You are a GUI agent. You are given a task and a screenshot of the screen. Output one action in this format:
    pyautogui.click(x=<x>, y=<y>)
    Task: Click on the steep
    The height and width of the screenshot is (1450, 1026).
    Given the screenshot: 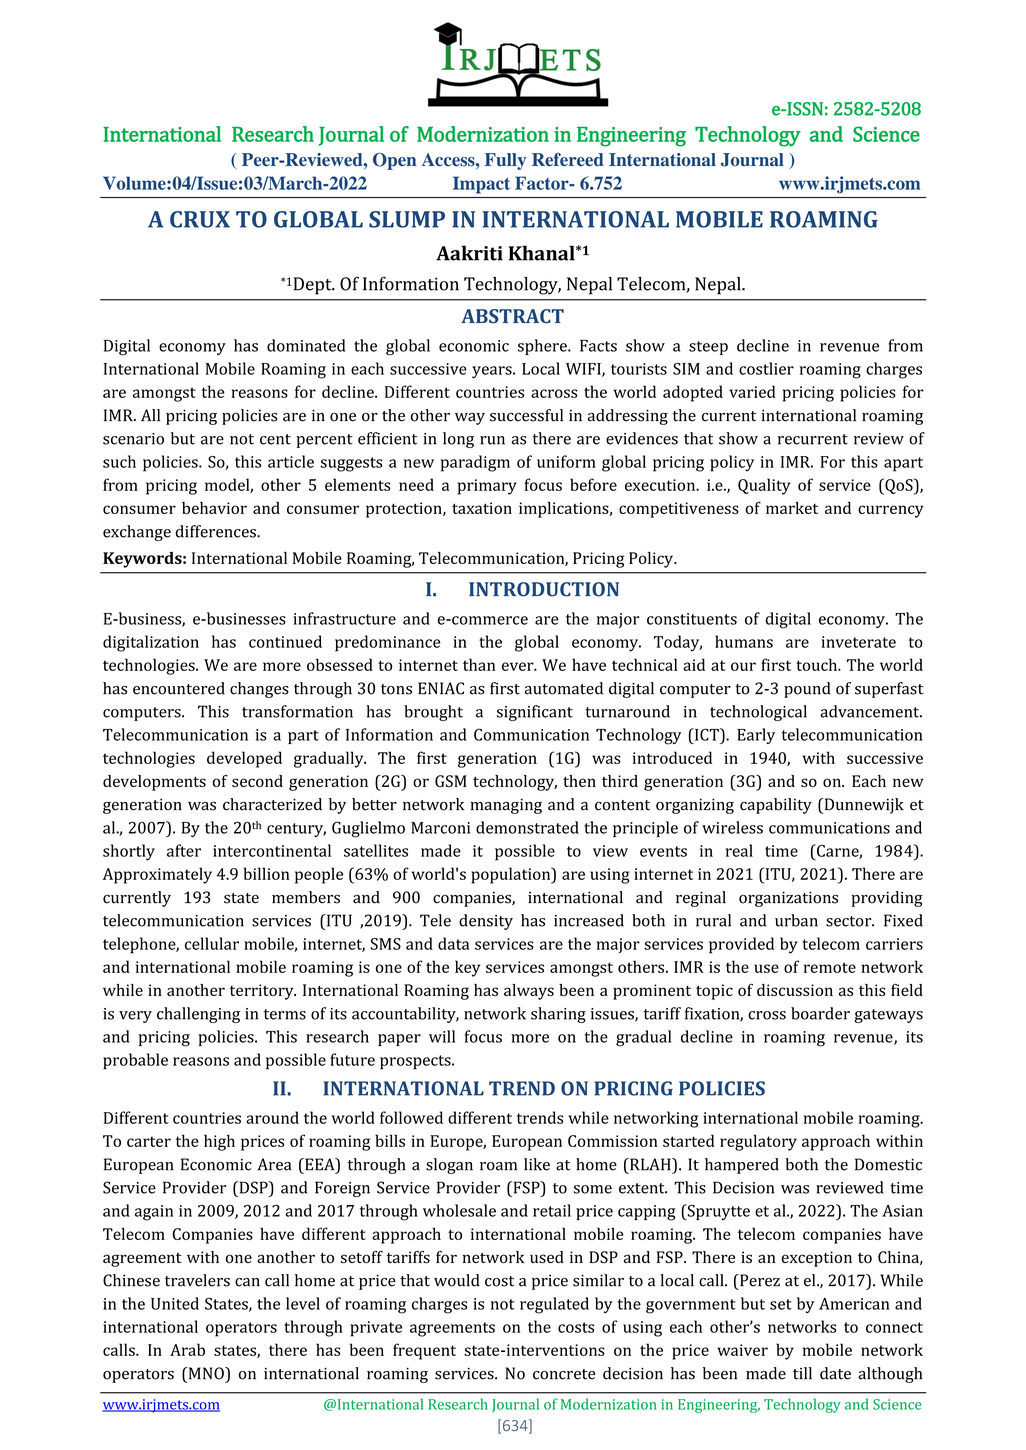 What is the action you would take?
    pyautogui.click(x=708, y=348)
